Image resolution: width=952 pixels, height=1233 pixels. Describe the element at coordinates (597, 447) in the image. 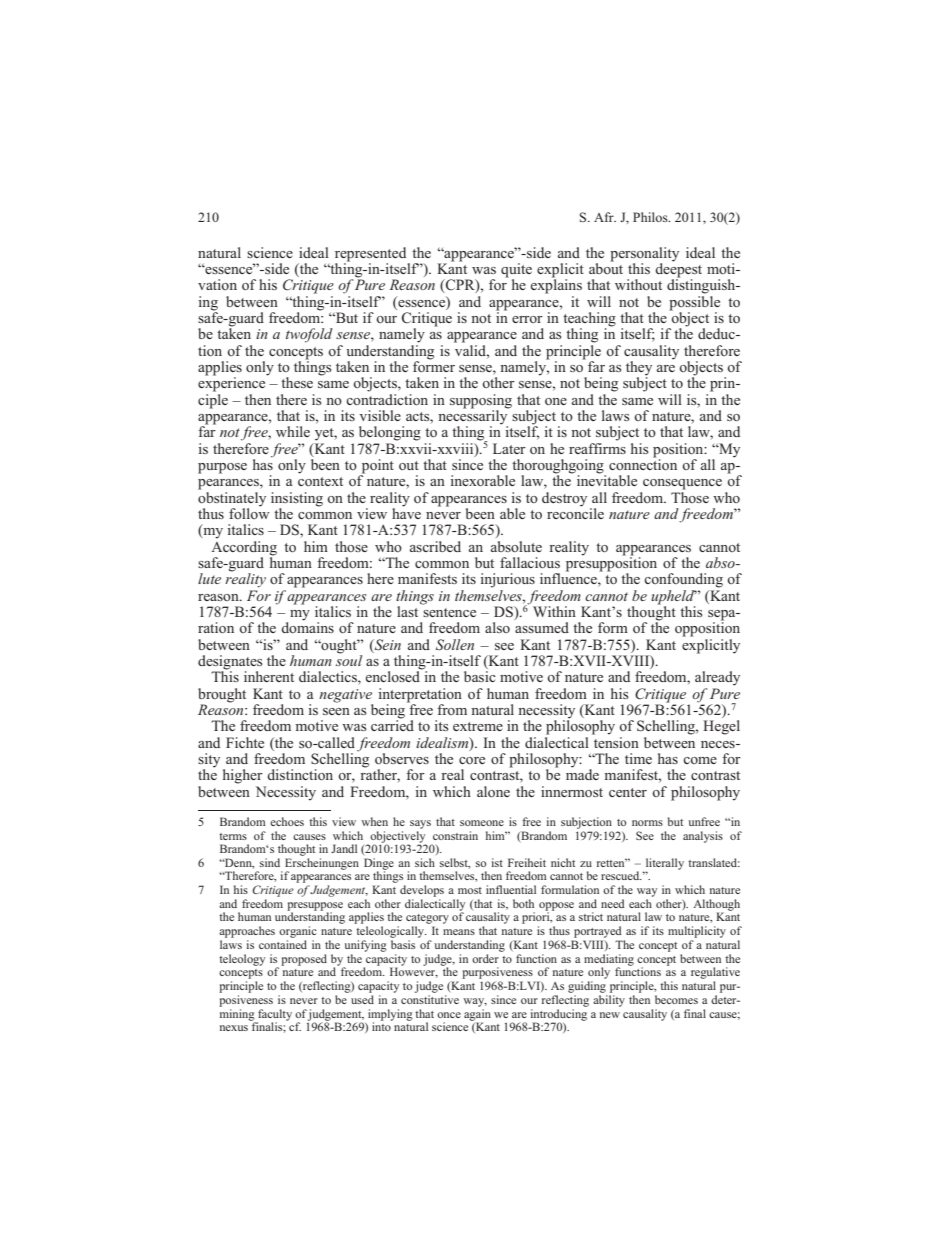

I see `reaffirms` at that location.
